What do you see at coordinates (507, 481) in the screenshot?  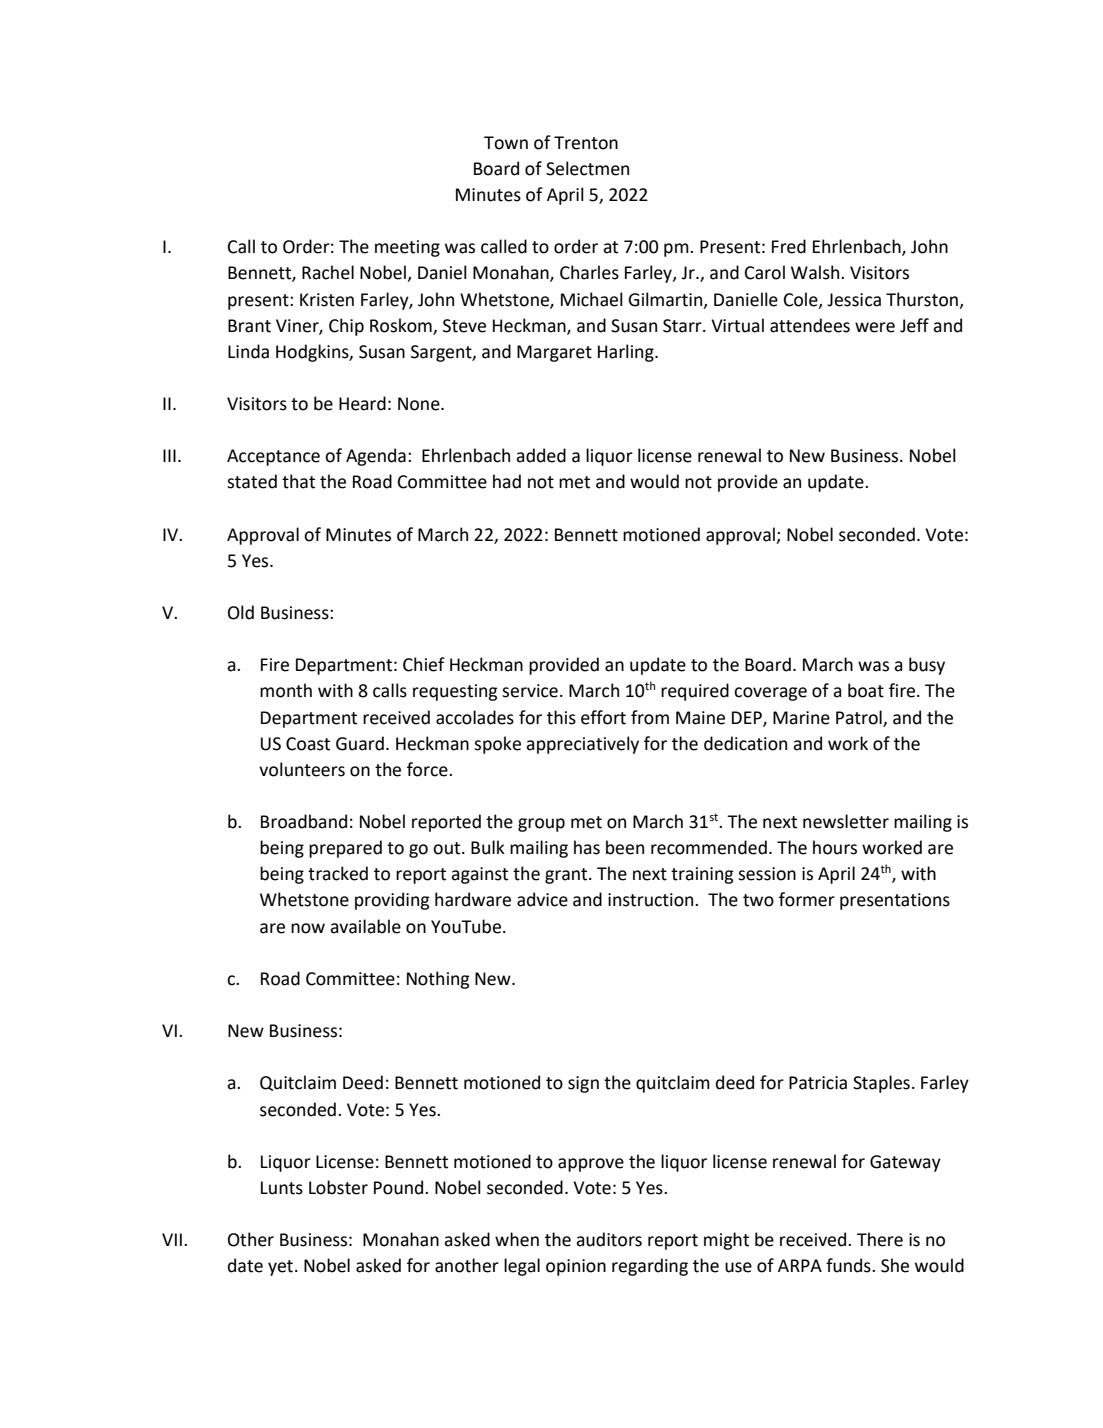 I see `had` at bounding box center [507, 481].
